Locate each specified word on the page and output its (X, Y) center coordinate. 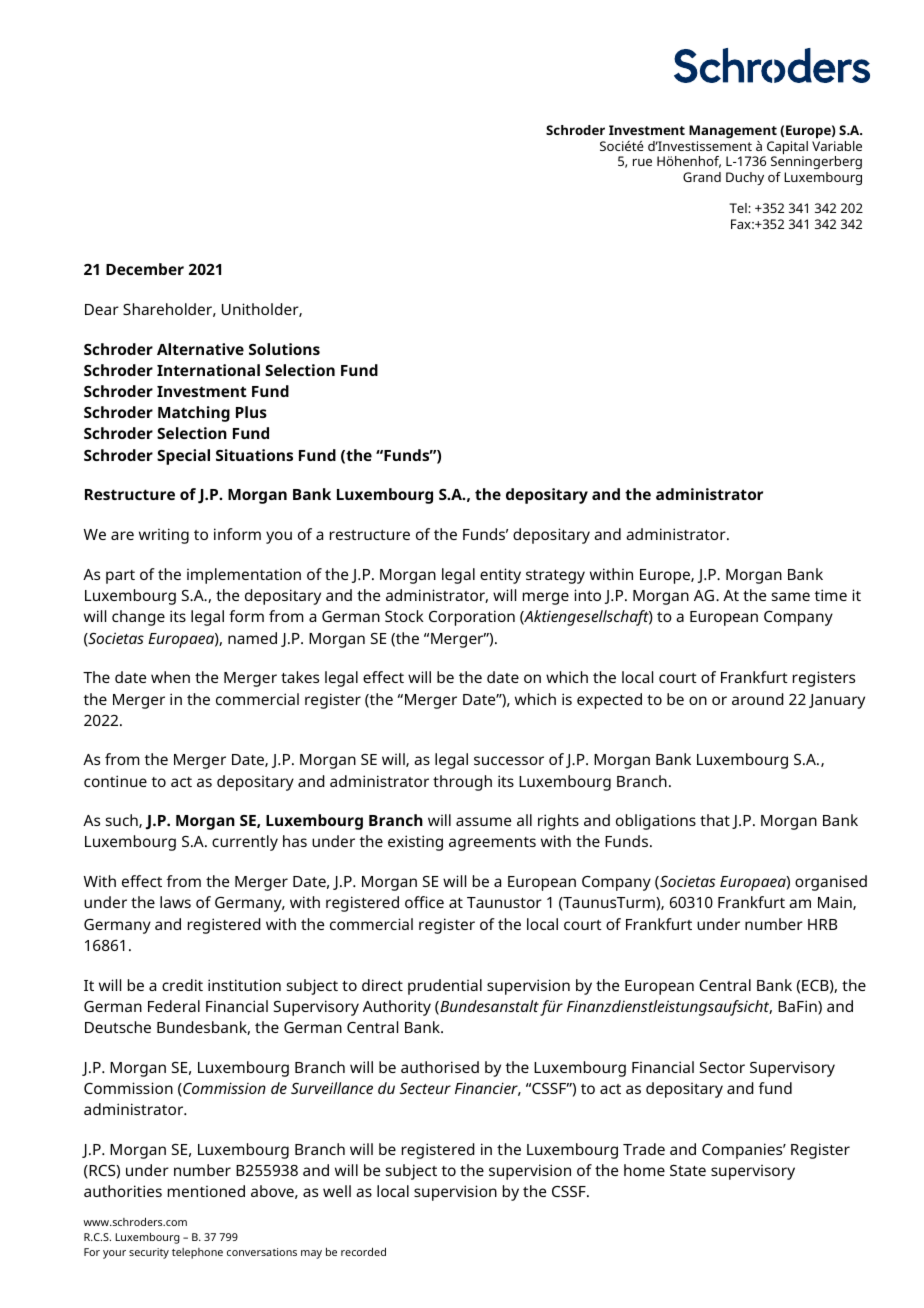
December (145, 269)
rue (642, 162)
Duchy (745, 178)
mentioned (206, 1191)
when (170, 677)
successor (509, 760)
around (758, 699)
